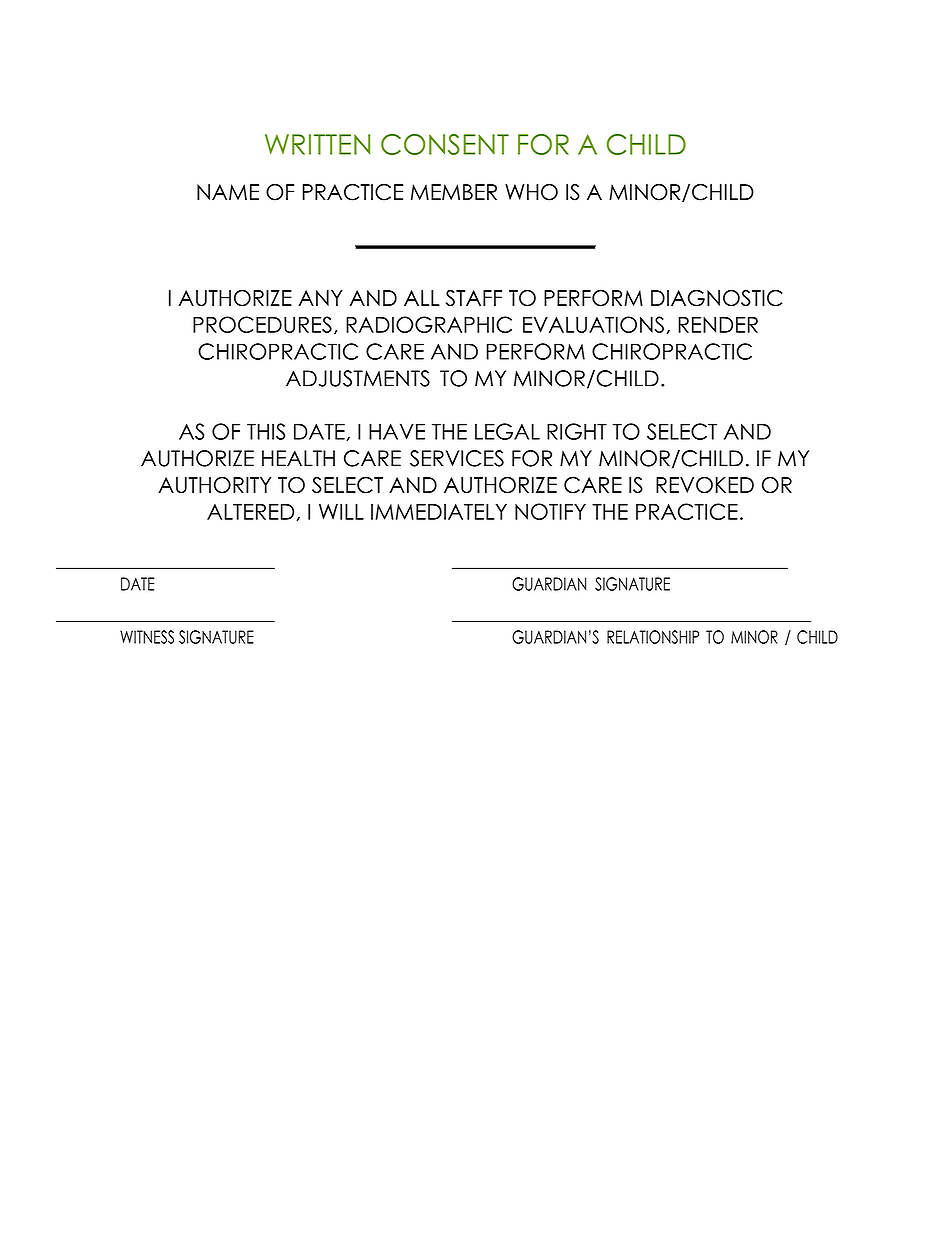 The image size is (952, 1233). I want to click on ALL, so click(422, 298).
